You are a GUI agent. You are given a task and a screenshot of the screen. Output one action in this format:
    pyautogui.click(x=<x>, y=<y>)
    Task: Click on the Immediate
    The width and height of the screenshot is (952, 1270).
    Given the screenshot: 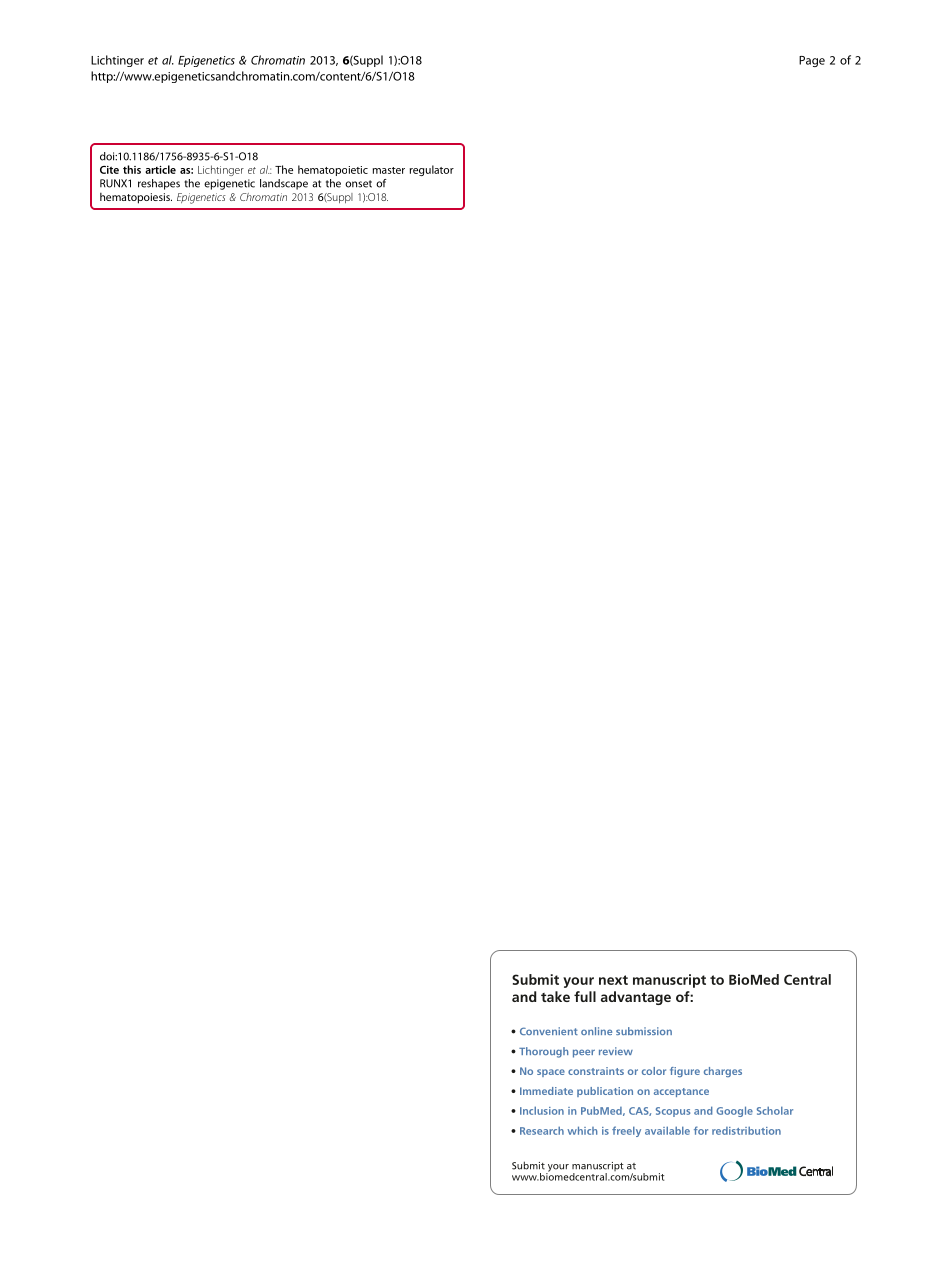 What is the action you would take?
    pyautogui.click(x=546, y=1091)
